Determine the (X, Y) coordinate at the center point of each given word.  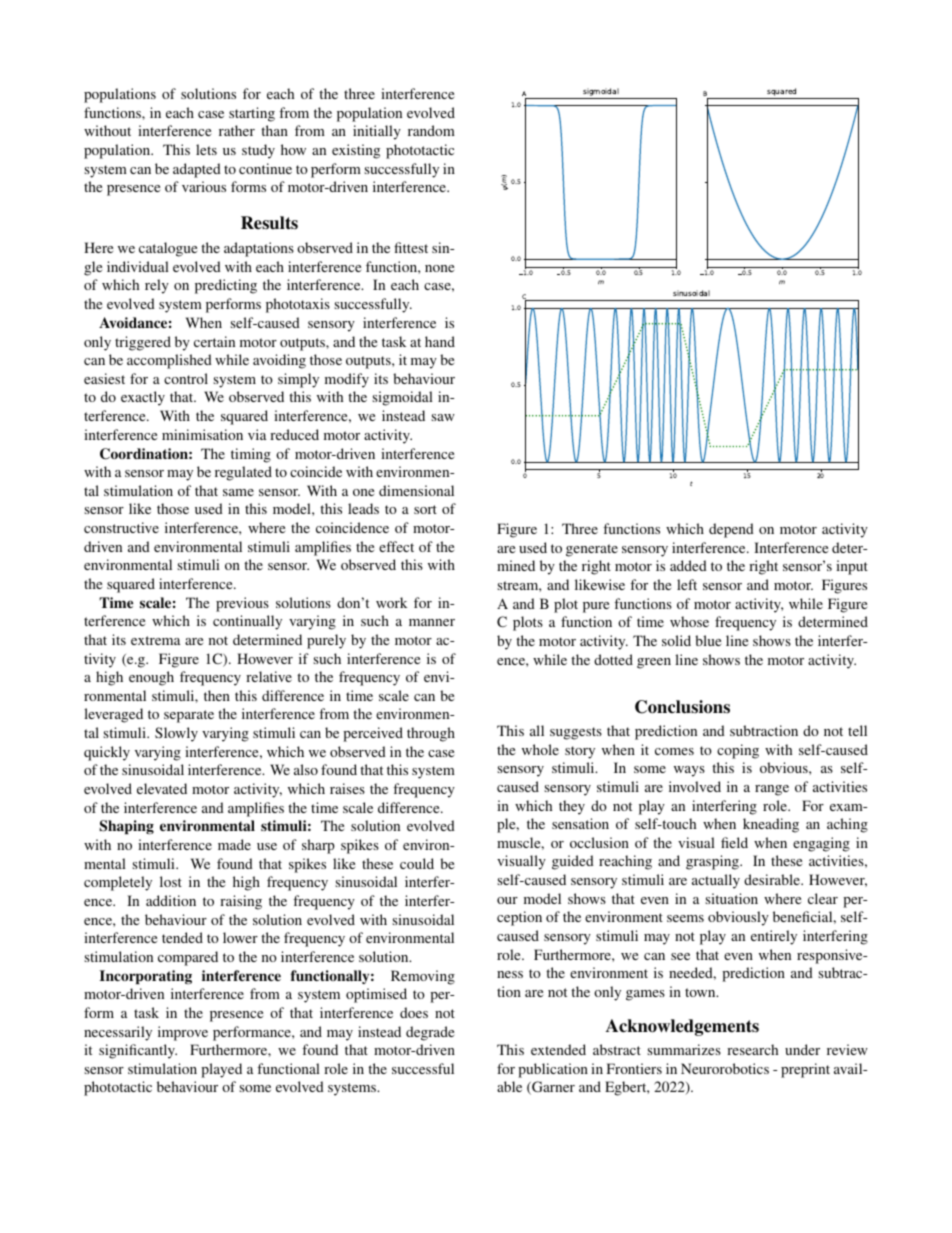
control (186, 378)
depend (731, 530)
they (572, 807)
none (439, 268)
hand (440, 341)
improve (183, 1033)
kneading (771, 825)
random (431, 130)
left (687, 584)
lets (206, 149)
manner (432, 622)
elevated (162, 788)
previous (242, 604)
